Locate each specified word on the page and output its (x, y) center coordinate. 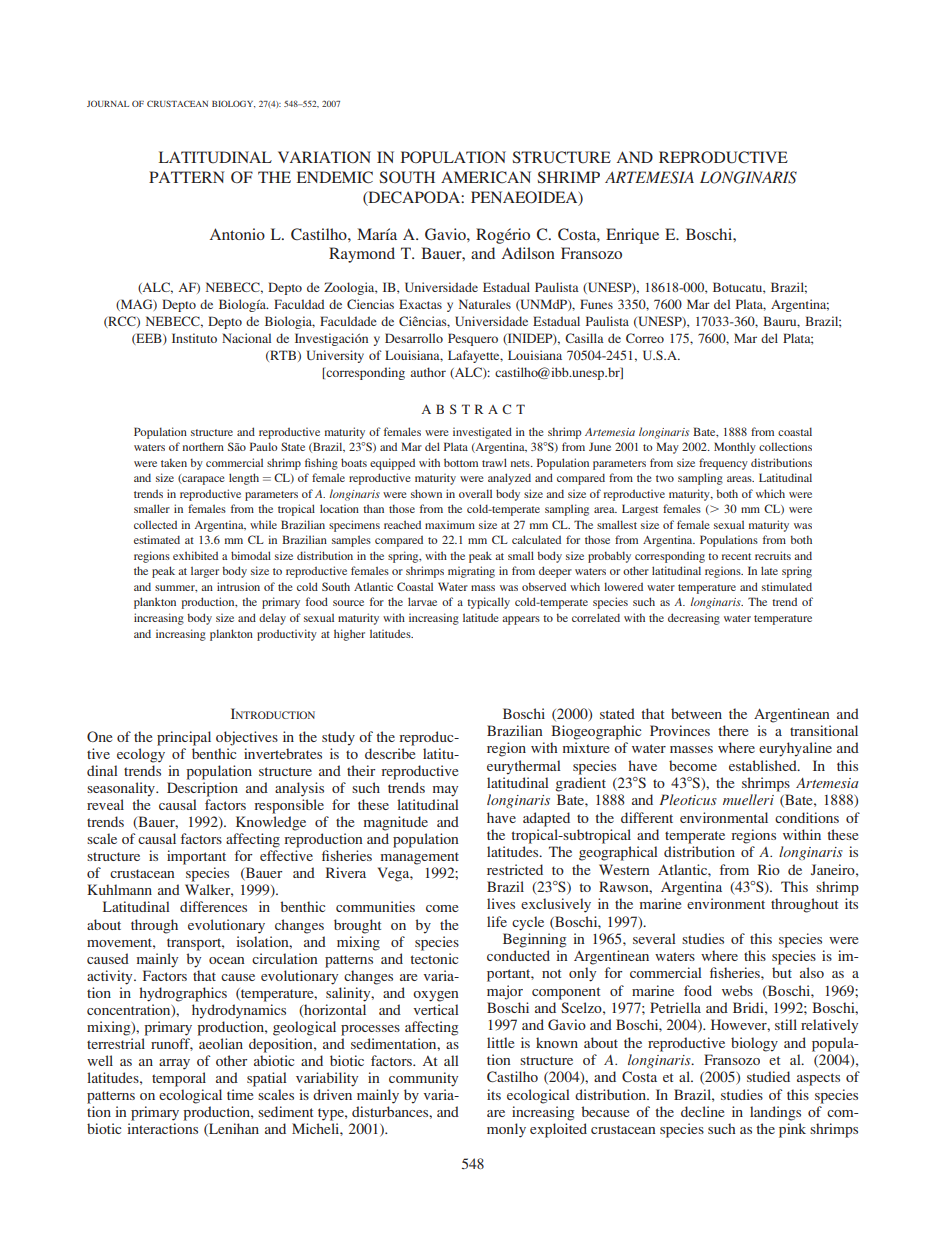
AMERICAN (486, 177)
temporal (179, 1079)
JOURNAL (108, 103)
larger (205, 572)
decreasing (694, 619)
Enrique (632, 236)
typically (488, 603)
